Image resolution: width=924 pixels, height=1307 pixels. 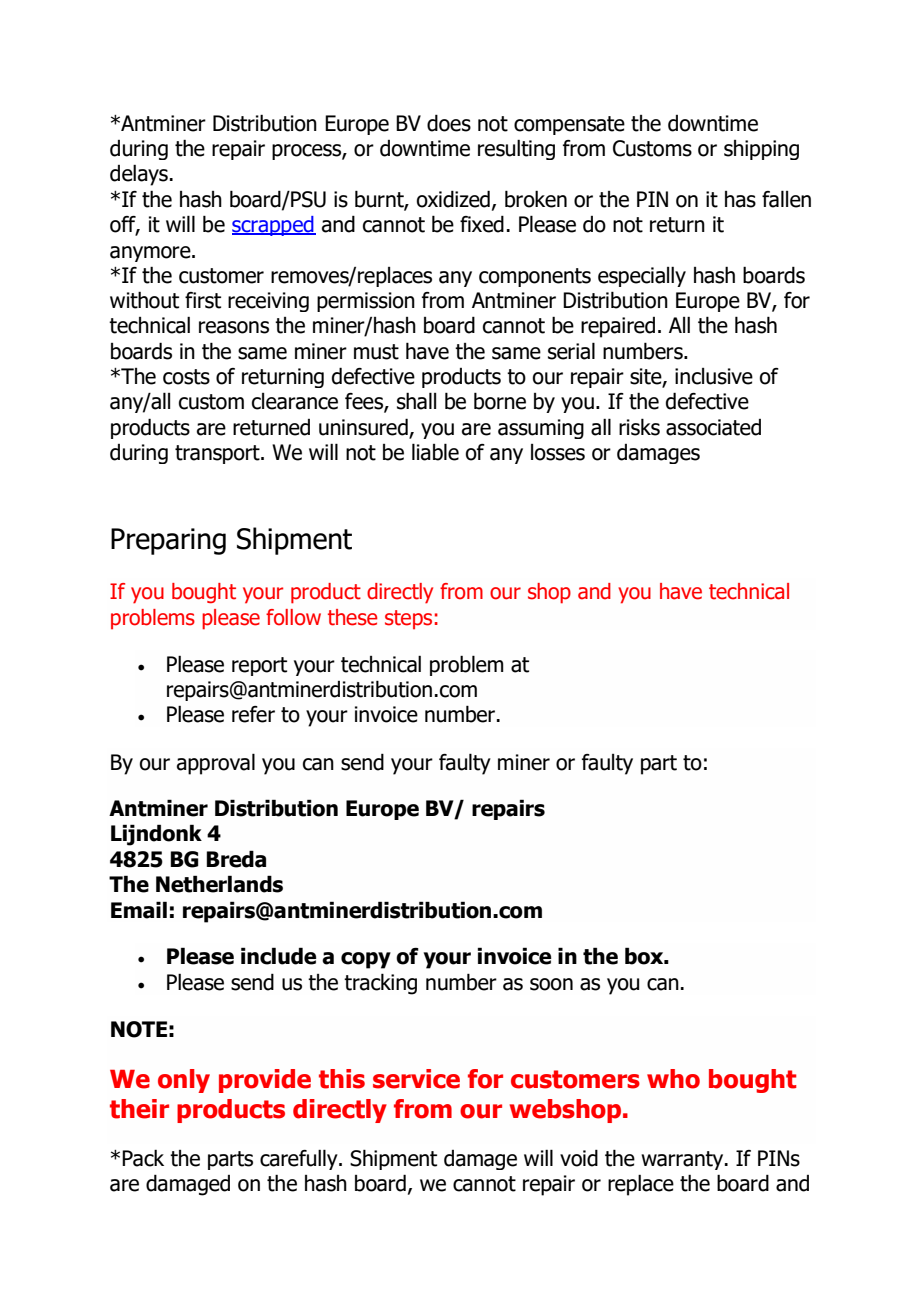 I want to click on associated, so click(x=713, y=427).
